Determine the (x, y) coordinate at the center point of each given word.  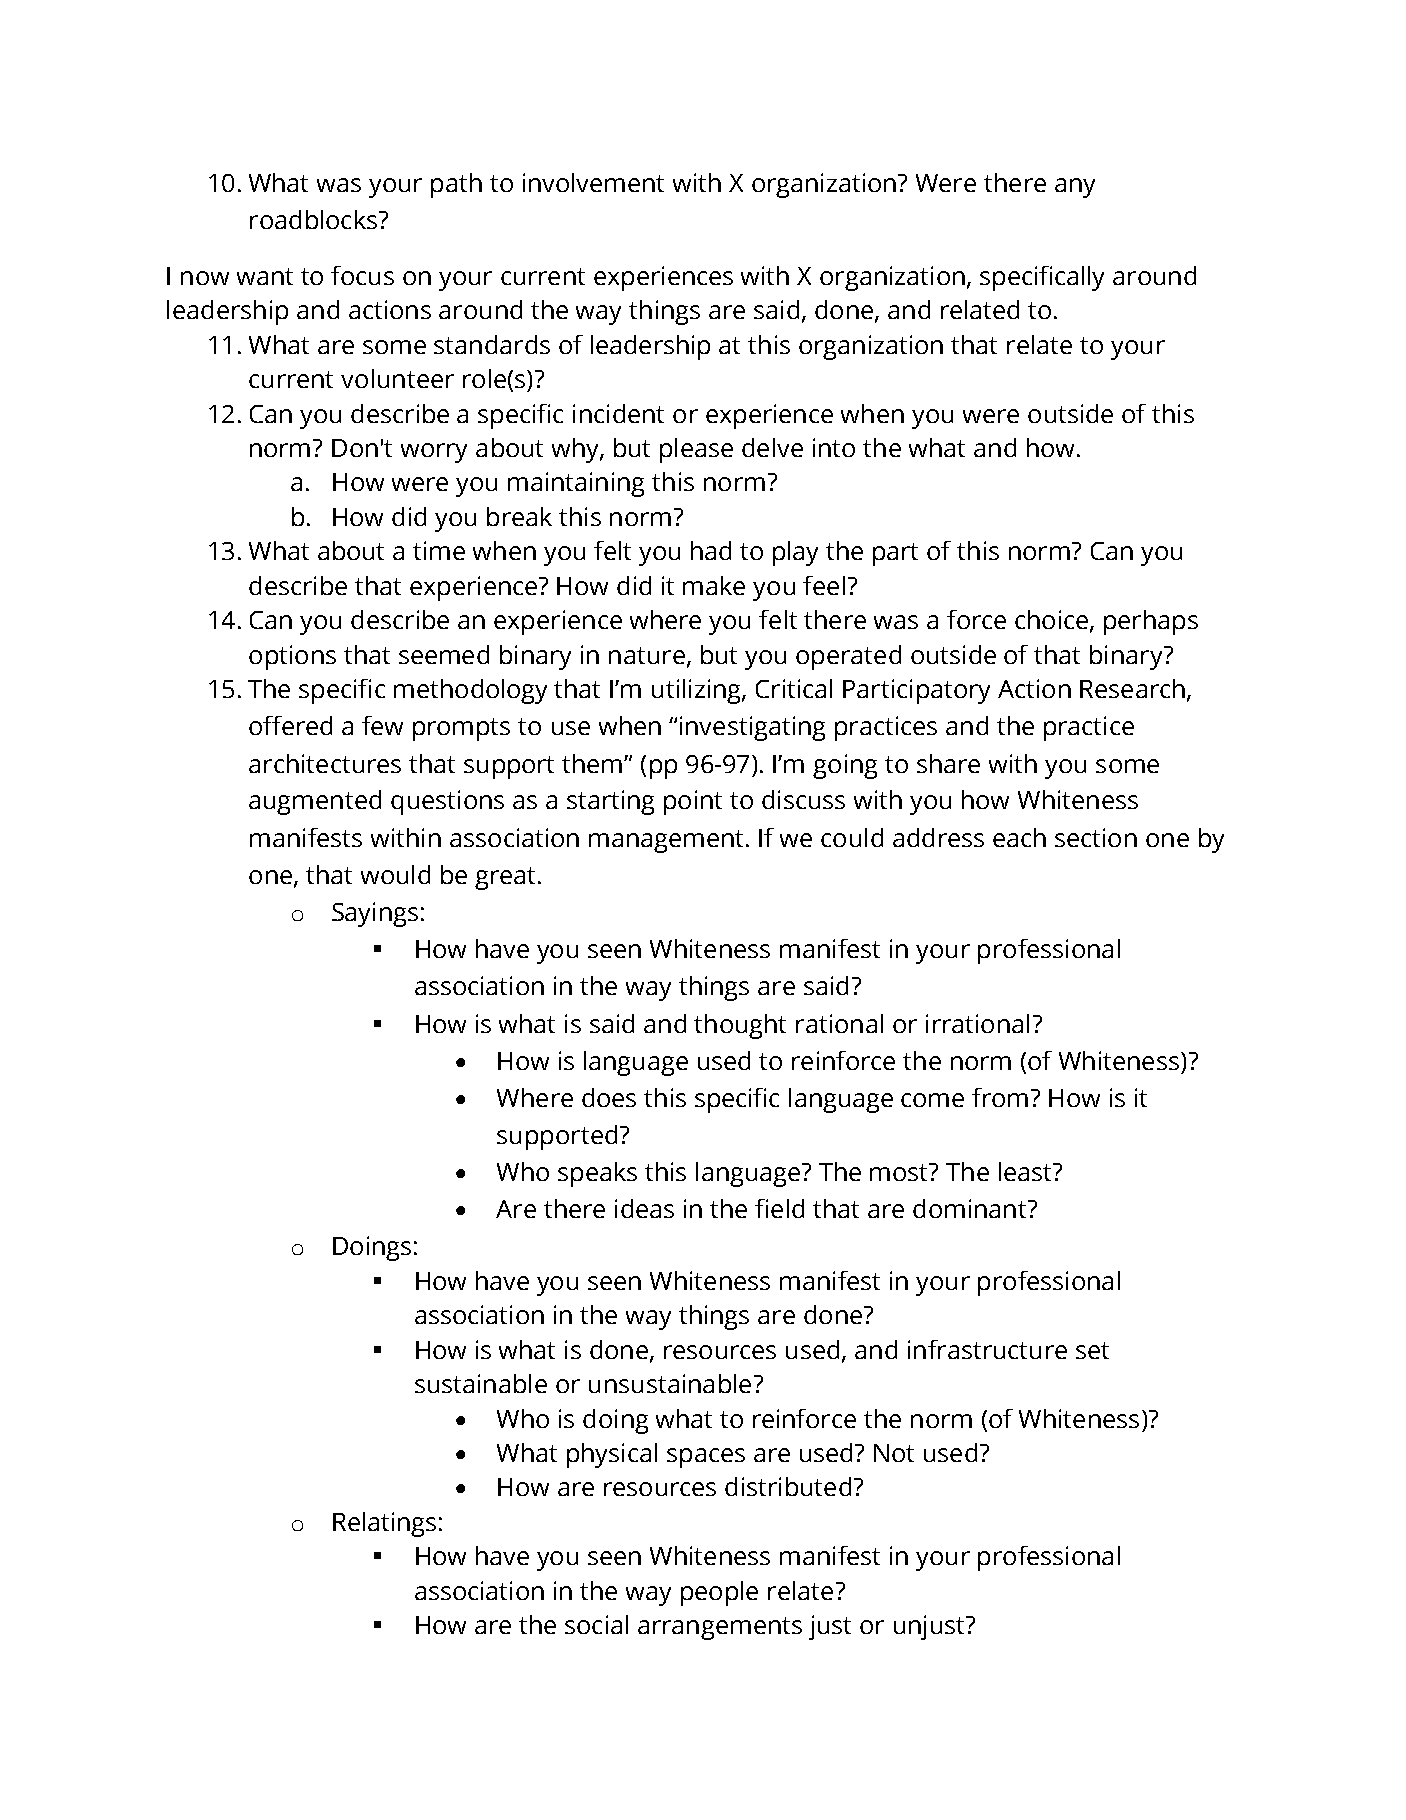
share (948, 763)
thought (740, 1026)
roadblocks (313, 219)
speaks (597, 1174)
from (1000, 1097)
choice (1051, 619)
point (693, 802)
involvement (593, 182)
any (1075, 188)
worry (434, 453)
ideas (644, 1208)
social (596, 1624)
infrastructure (987, 1349)
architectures (325, 763)
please (696, 450)
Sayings (375, 914)
